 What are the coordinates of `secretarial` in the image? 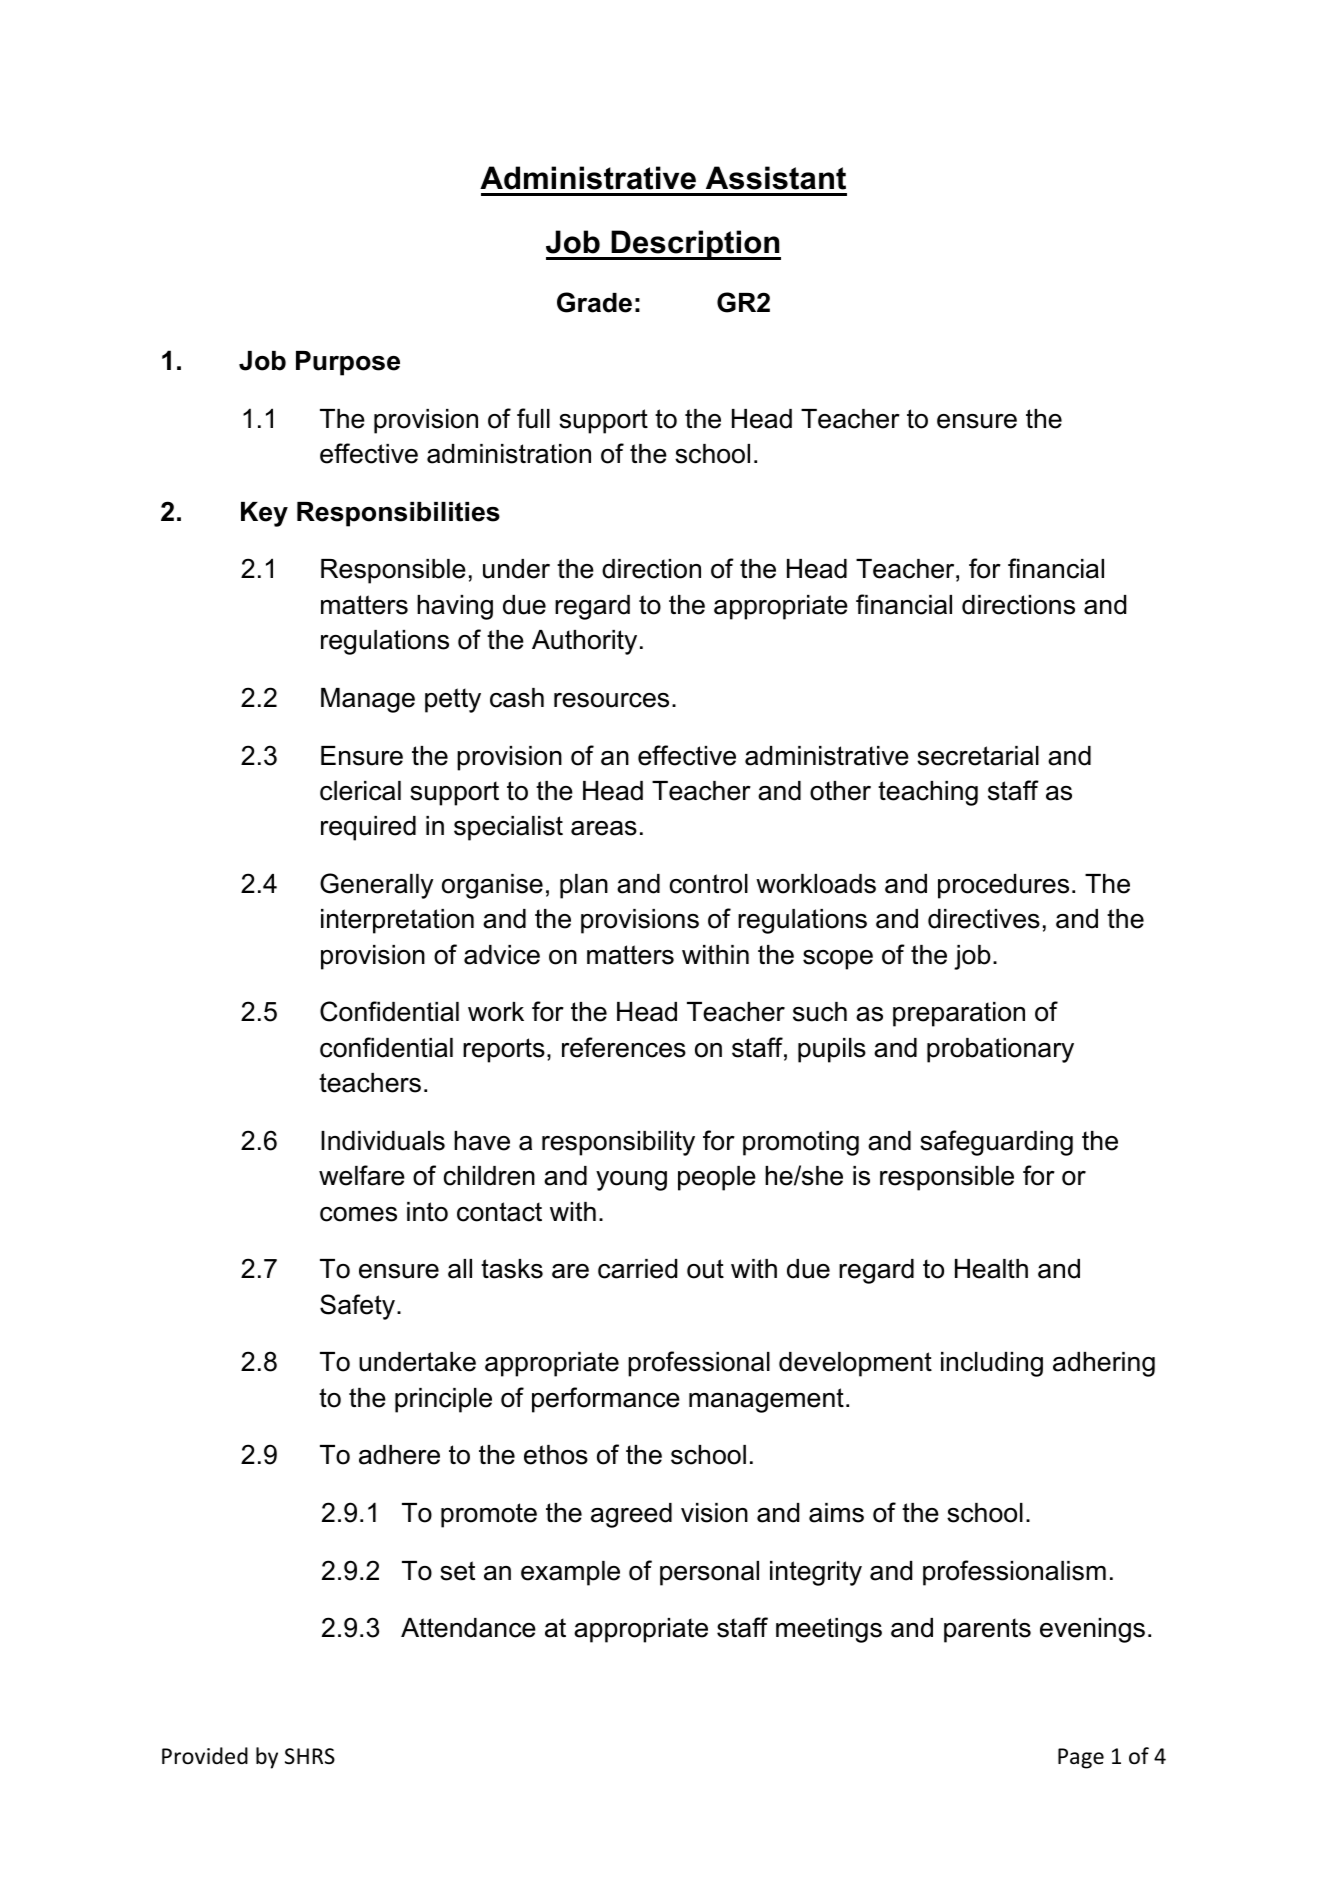 It's located at (978, 756).
